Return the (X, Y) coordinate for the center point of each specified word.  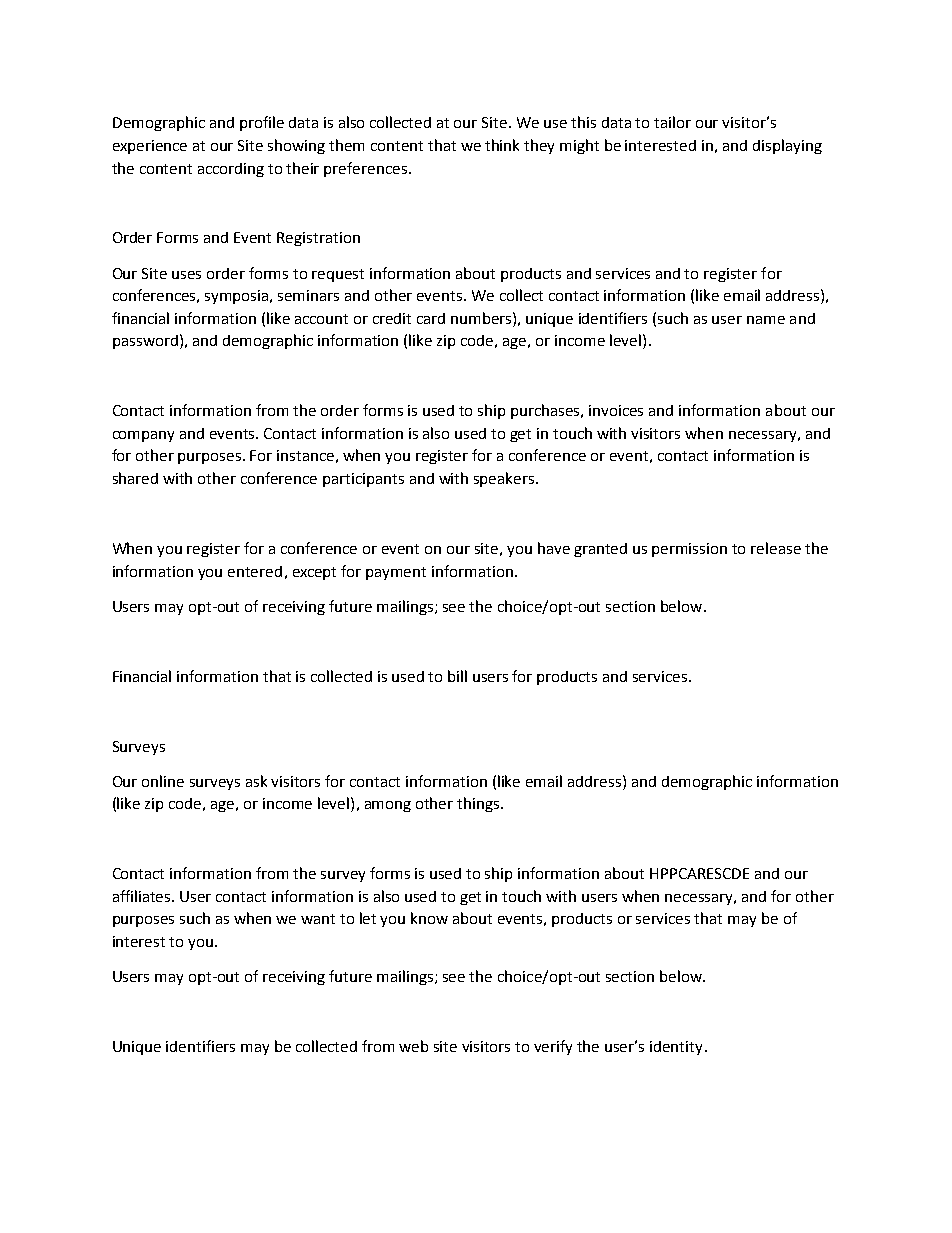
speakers (505, 479)
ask (256, 781)
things (479, 804)
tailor (672, 122)
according (231, 170)
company (143, 436)
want (318, 919)
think (502, 145)
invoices (616, 410)
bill (457, 676)
